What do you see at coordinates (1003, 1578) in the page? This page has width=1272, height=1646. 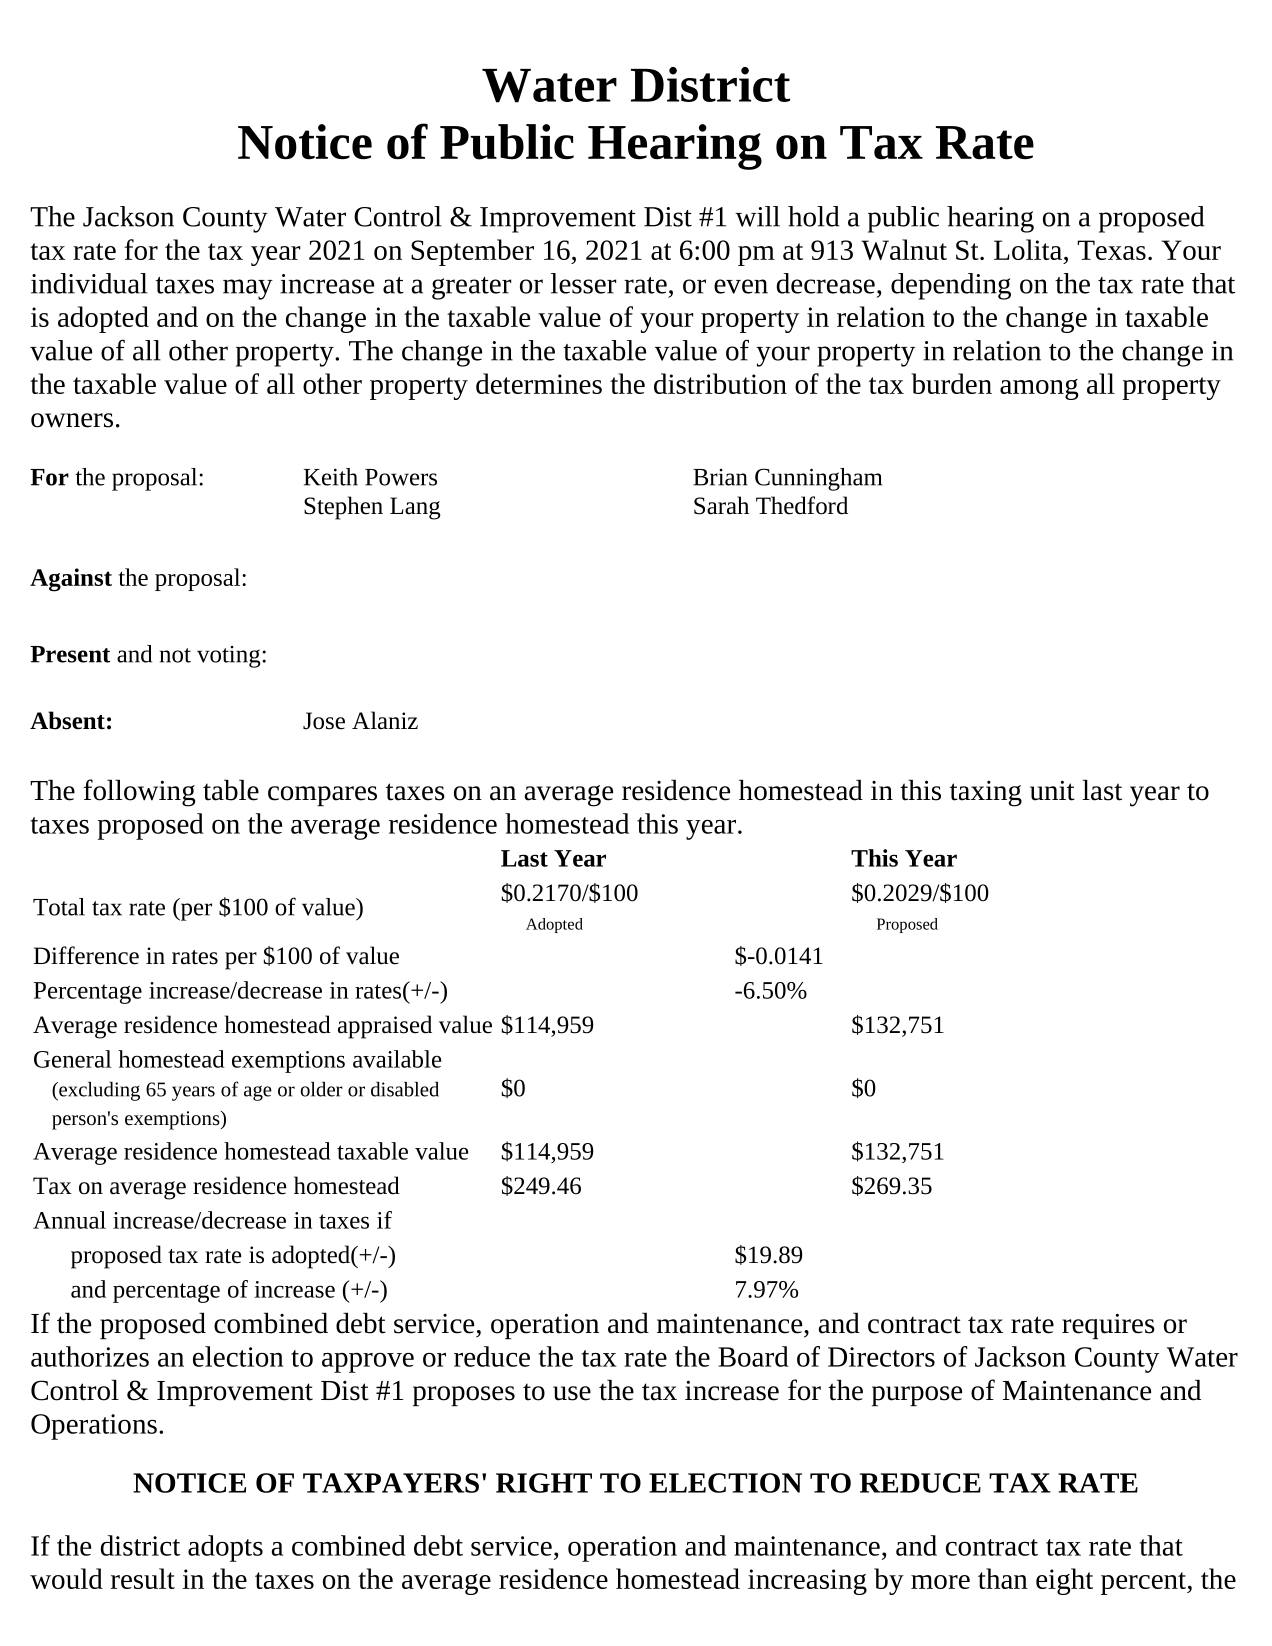 I see `than` at bounding box center [1003, 1578].
